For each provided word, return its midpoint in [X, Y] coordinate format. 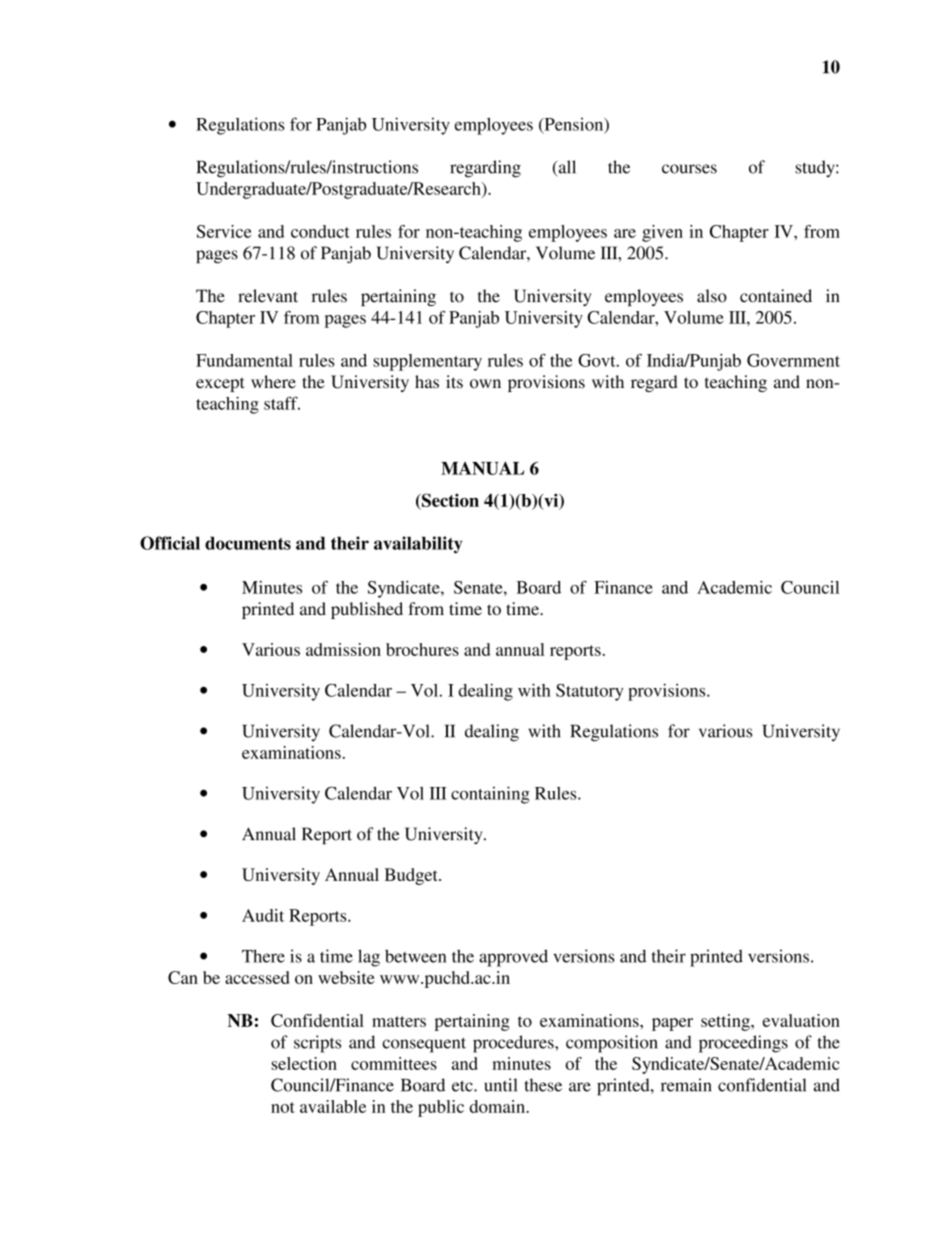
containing [490, 795]
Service [224, 231]
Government [793, 360]
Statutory [590, 692]
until [500, 1085]
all [566, 168]
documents [248, 543]
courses [689, 169]
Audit [263, 915]
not [283, 1107]
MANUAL [482, 468]
